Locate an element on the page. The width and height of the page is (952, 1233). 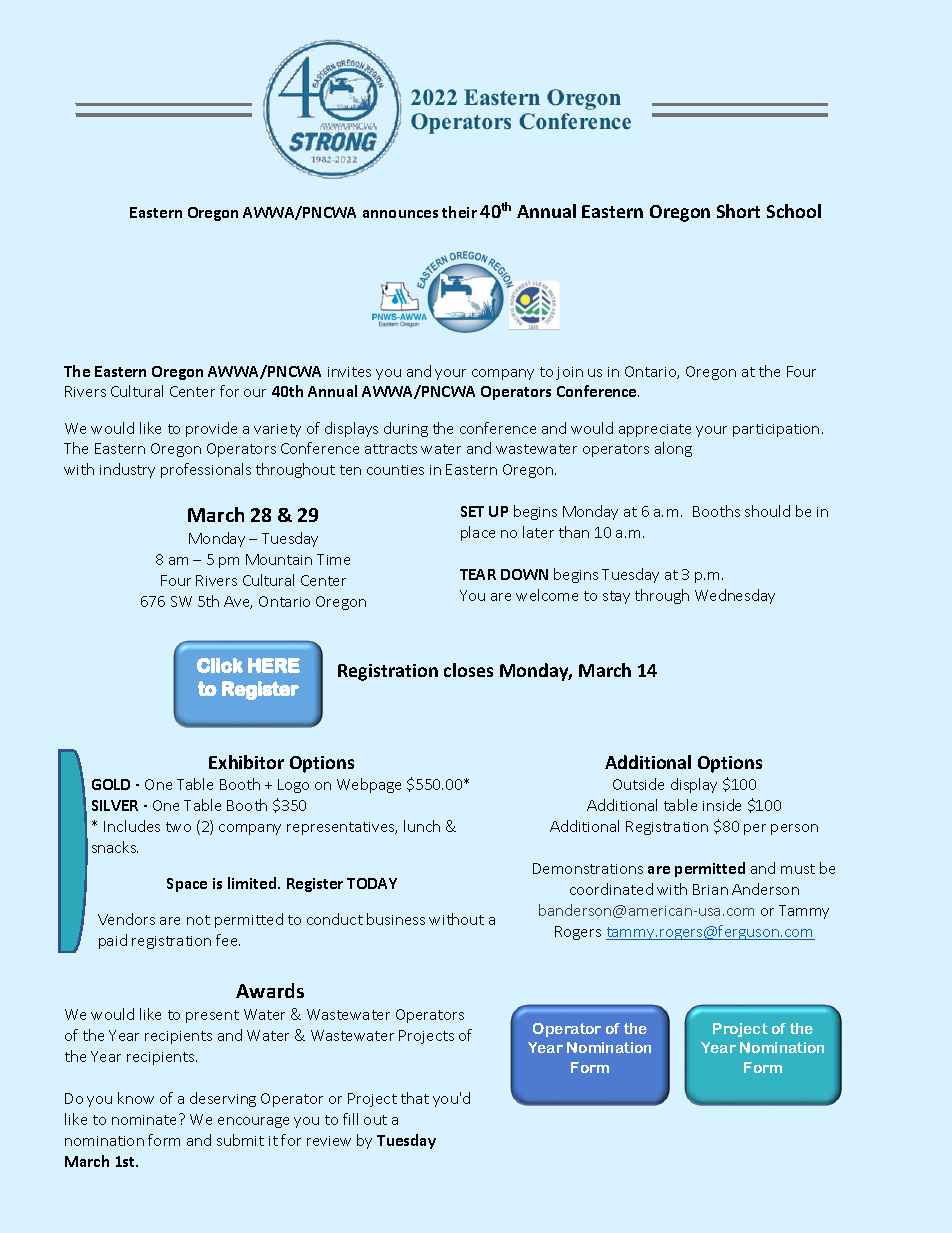
professionals is located at coordinates (206, 470).
